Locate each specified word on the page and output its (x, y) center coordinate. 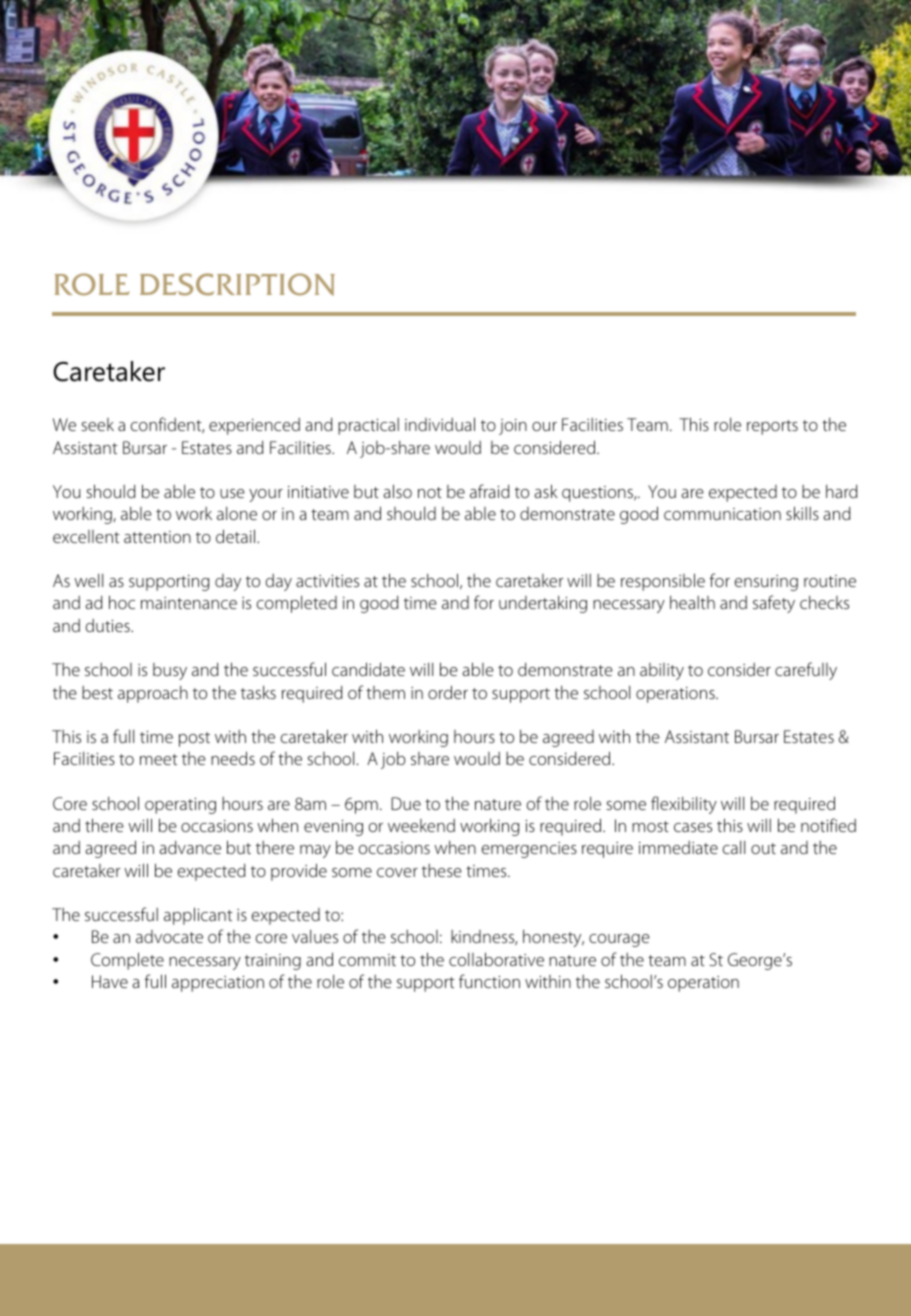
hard (842, 491)
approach (153, 694)
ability (662, 671)
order (448, 692)
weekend (421, 825)
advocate (169, 936)
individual (440, 424)
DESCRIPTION (237, 284)
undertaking (543, 604)
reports (772, 427)
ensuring (766, 583)
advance (190, 847)
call (734, 847)
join (513, 427)
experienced (254, 426)
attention (157, 537)
